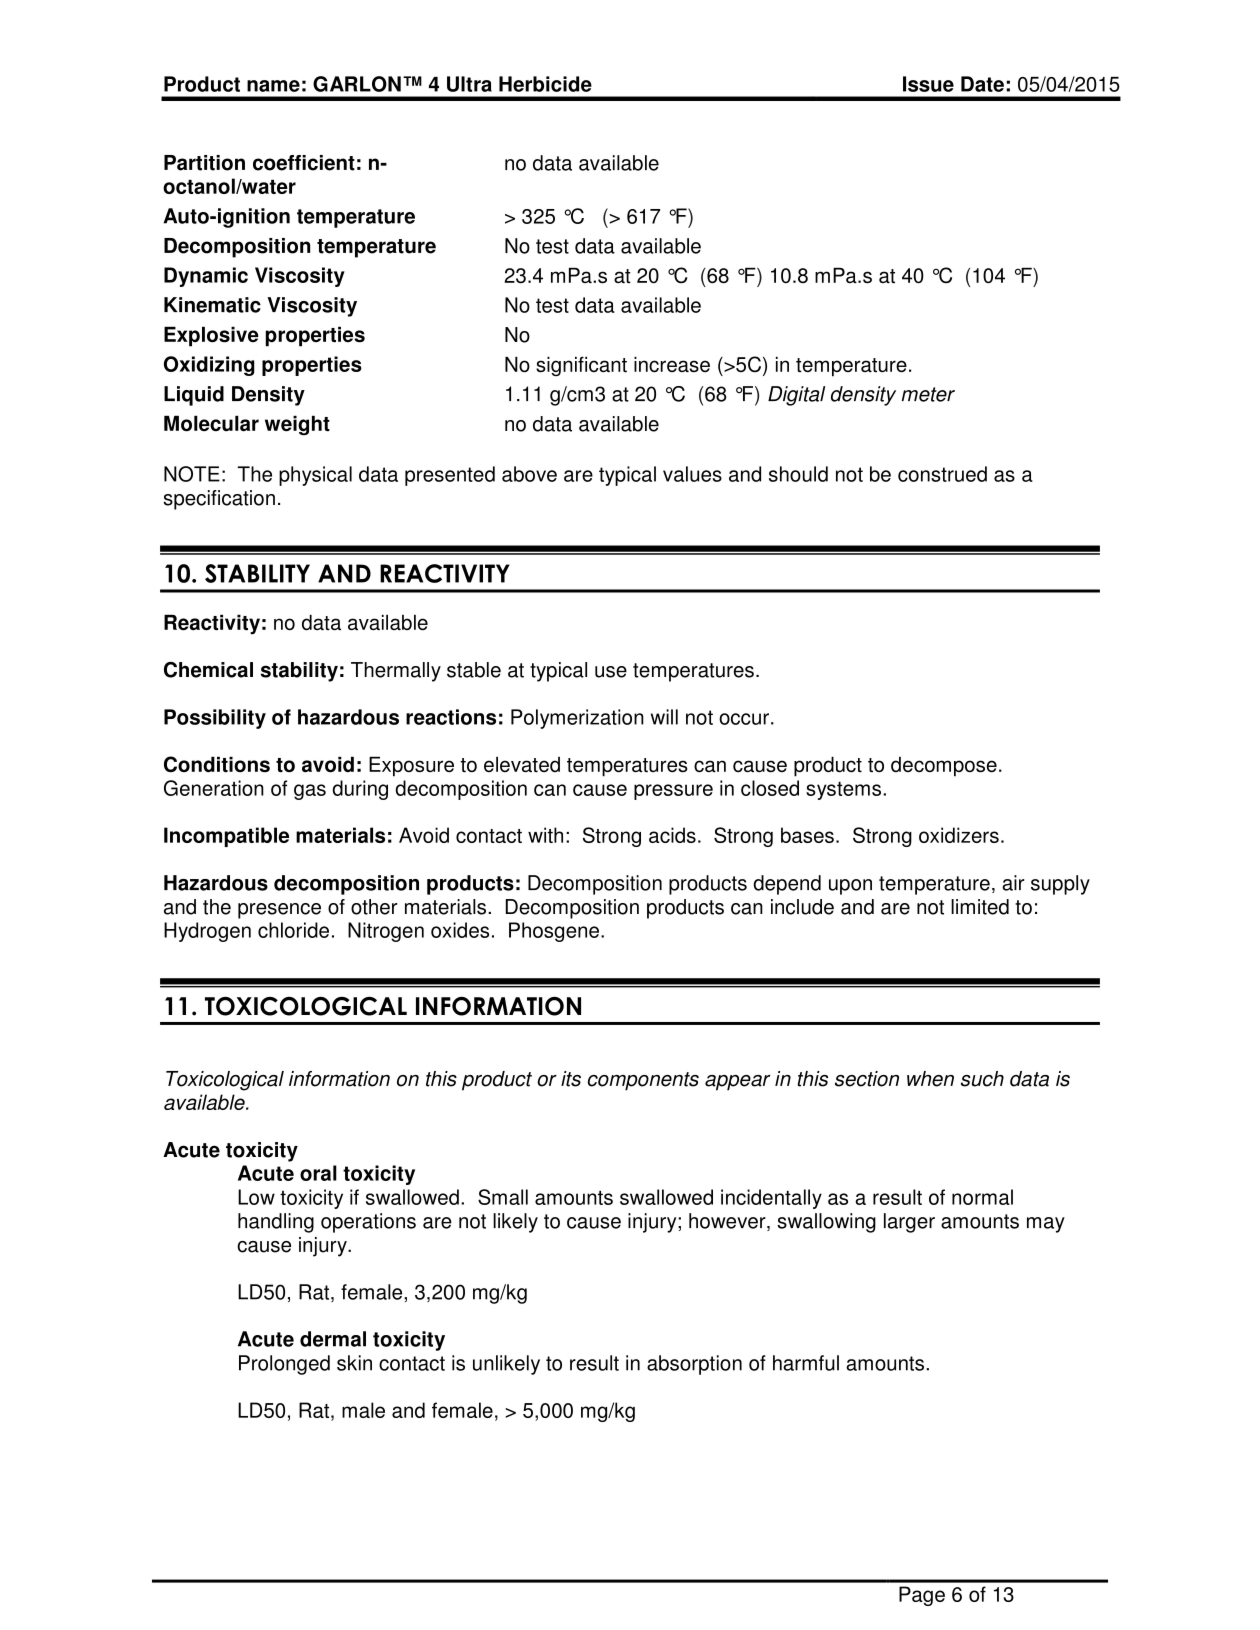 The image size is (1260, 1630). What do you see at coordinates (545, 84) in the screenshot?
I see `Herbicide` at bounding box center [545, 84].
